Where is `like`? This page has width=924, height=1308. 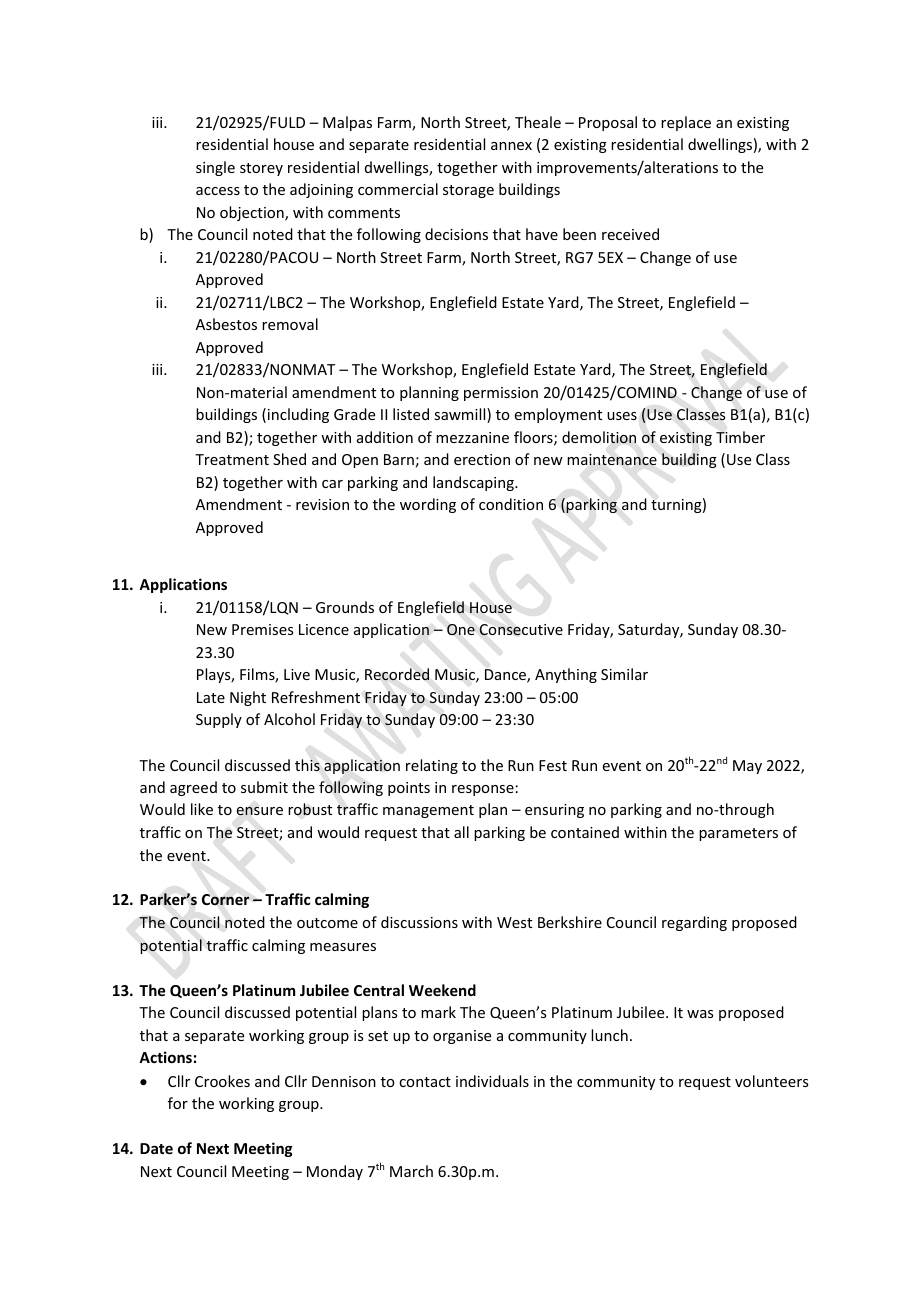 like is located at coordinates (202, 809).
